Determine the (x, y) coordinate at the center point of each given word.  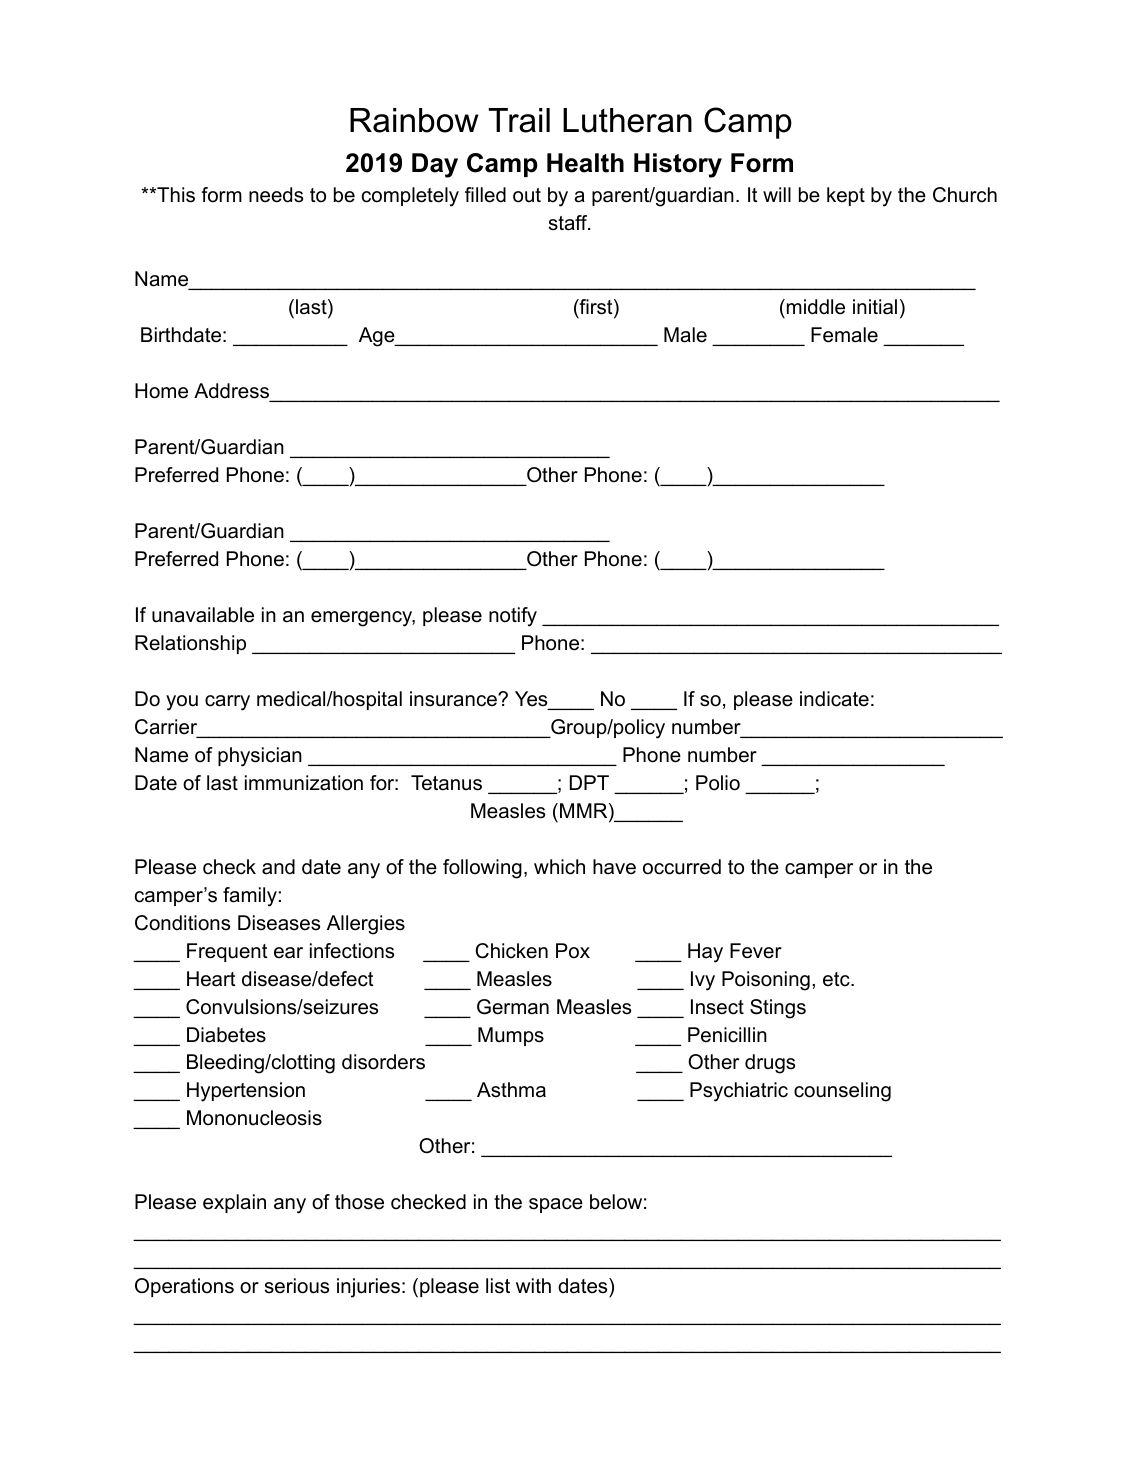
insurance (454, 699)
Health (585, 163)
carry (227, 703)
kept (846, 196)
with (533, 1285)
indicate (834, 699)
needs (276, 195)
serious (297, 1286)
